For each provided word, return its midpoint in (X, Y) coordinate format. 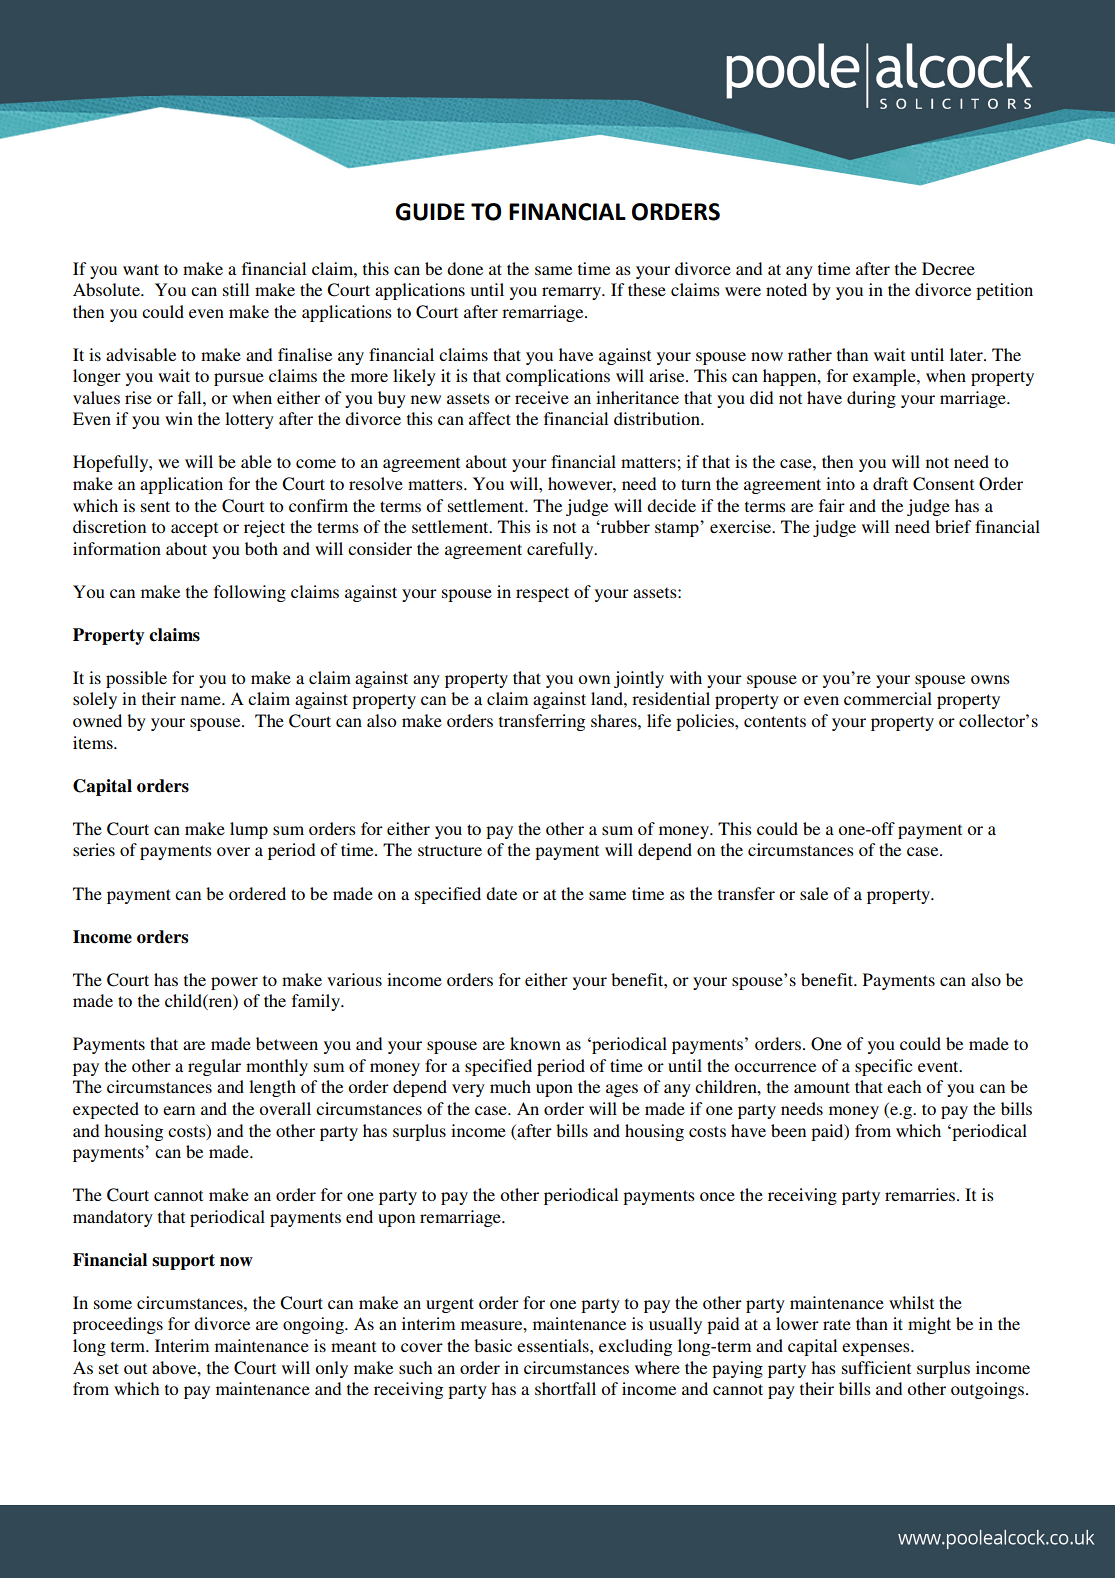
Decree (948, 268)
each (904, 1086)
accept (194, 529)
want (141, 269)
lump (249, 830)
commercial (888, 698)
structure (450, 850)
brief (953, 526)
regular (214, 1067)
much (510, 1086)
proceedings (118, 1325)
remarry (573, 293)
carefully (561, 550)
